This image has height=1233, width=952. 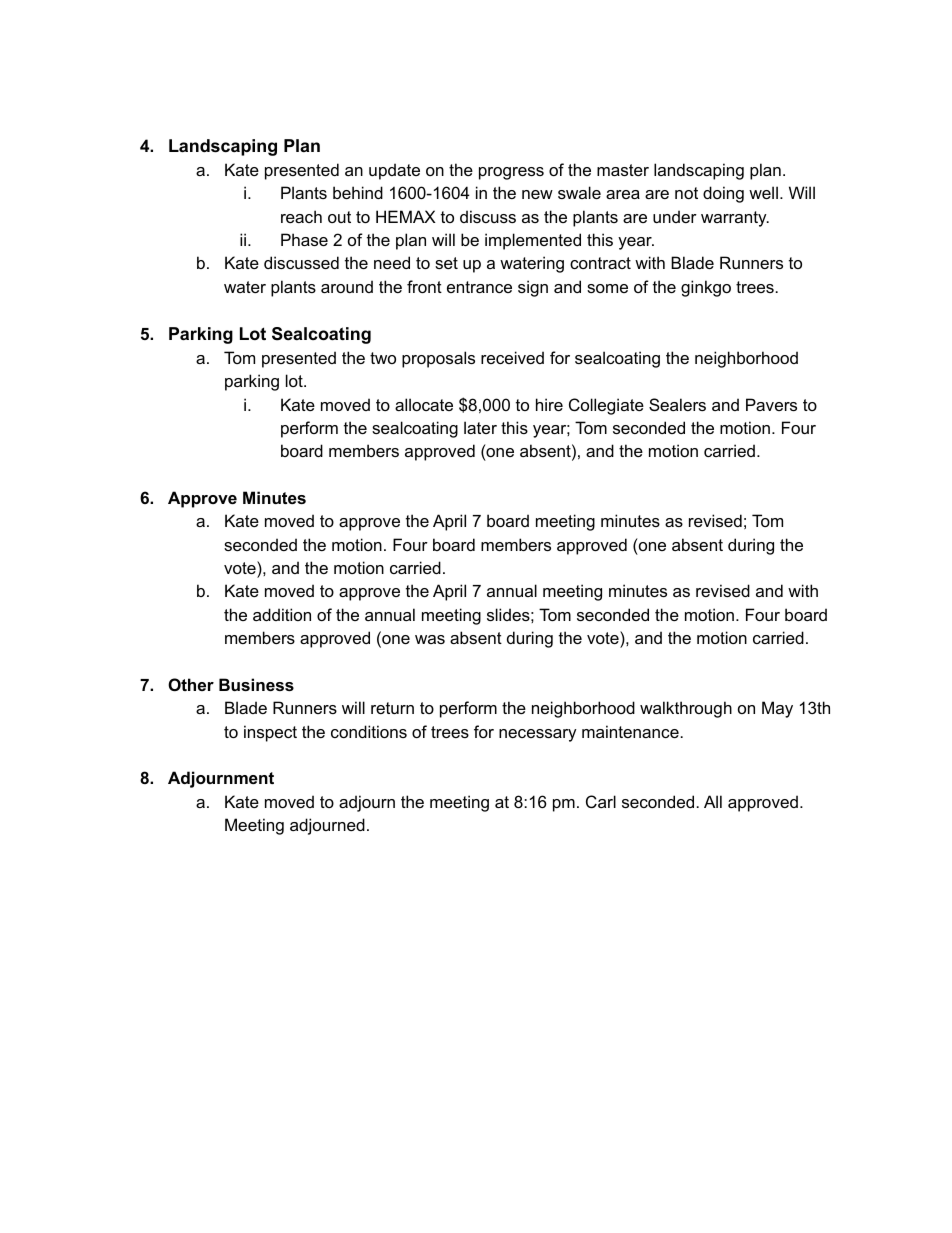 I want to click on doing, so click(x=723, y=194).
